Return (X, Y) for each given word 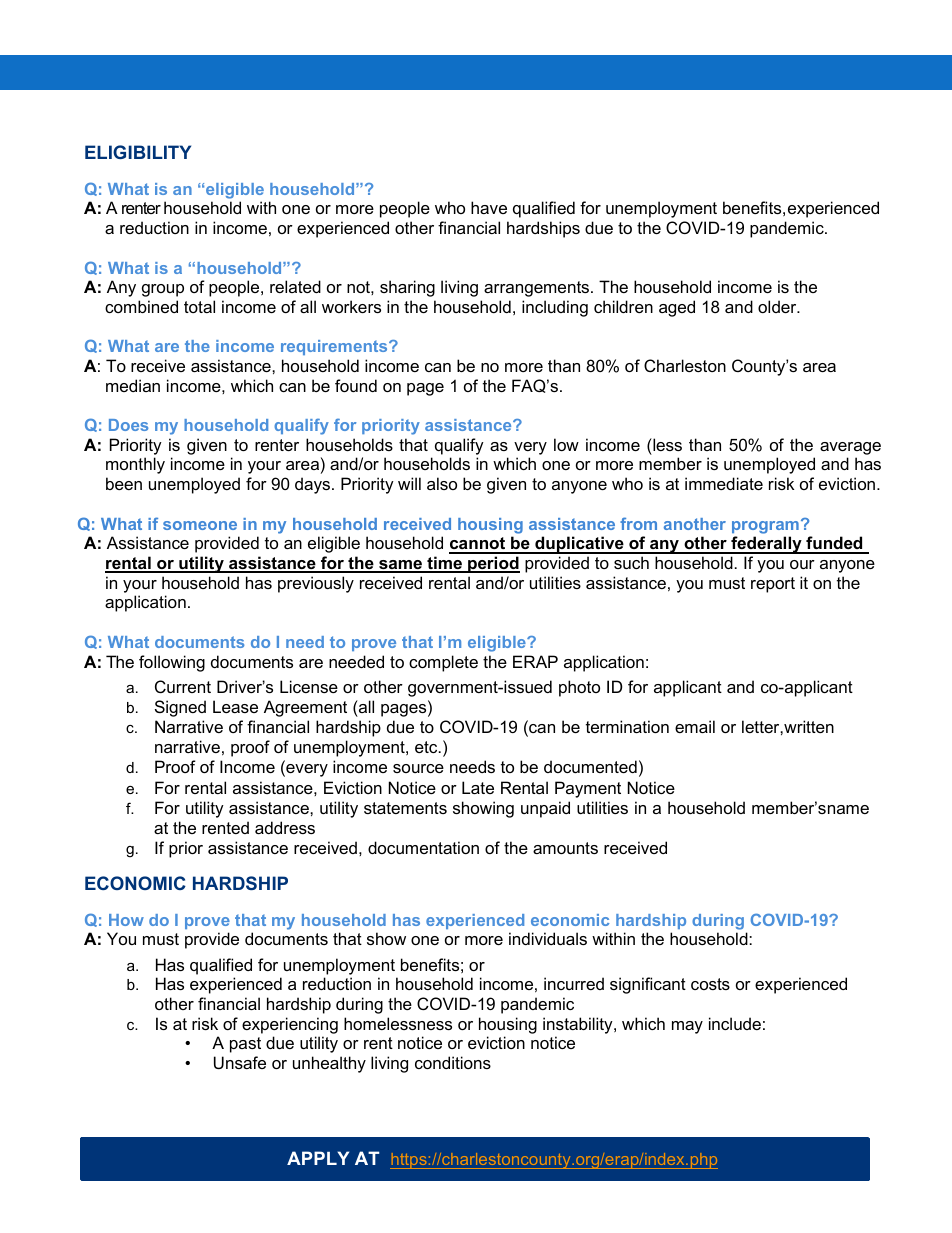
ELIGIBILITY (138, 152)
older (778, 306)
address (285, 827)
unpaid (545, 809)
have (489, 207)
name (848, 809)
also (442, 483)
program (765, 527)
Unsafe (240, 1062)
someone (200, 525)
